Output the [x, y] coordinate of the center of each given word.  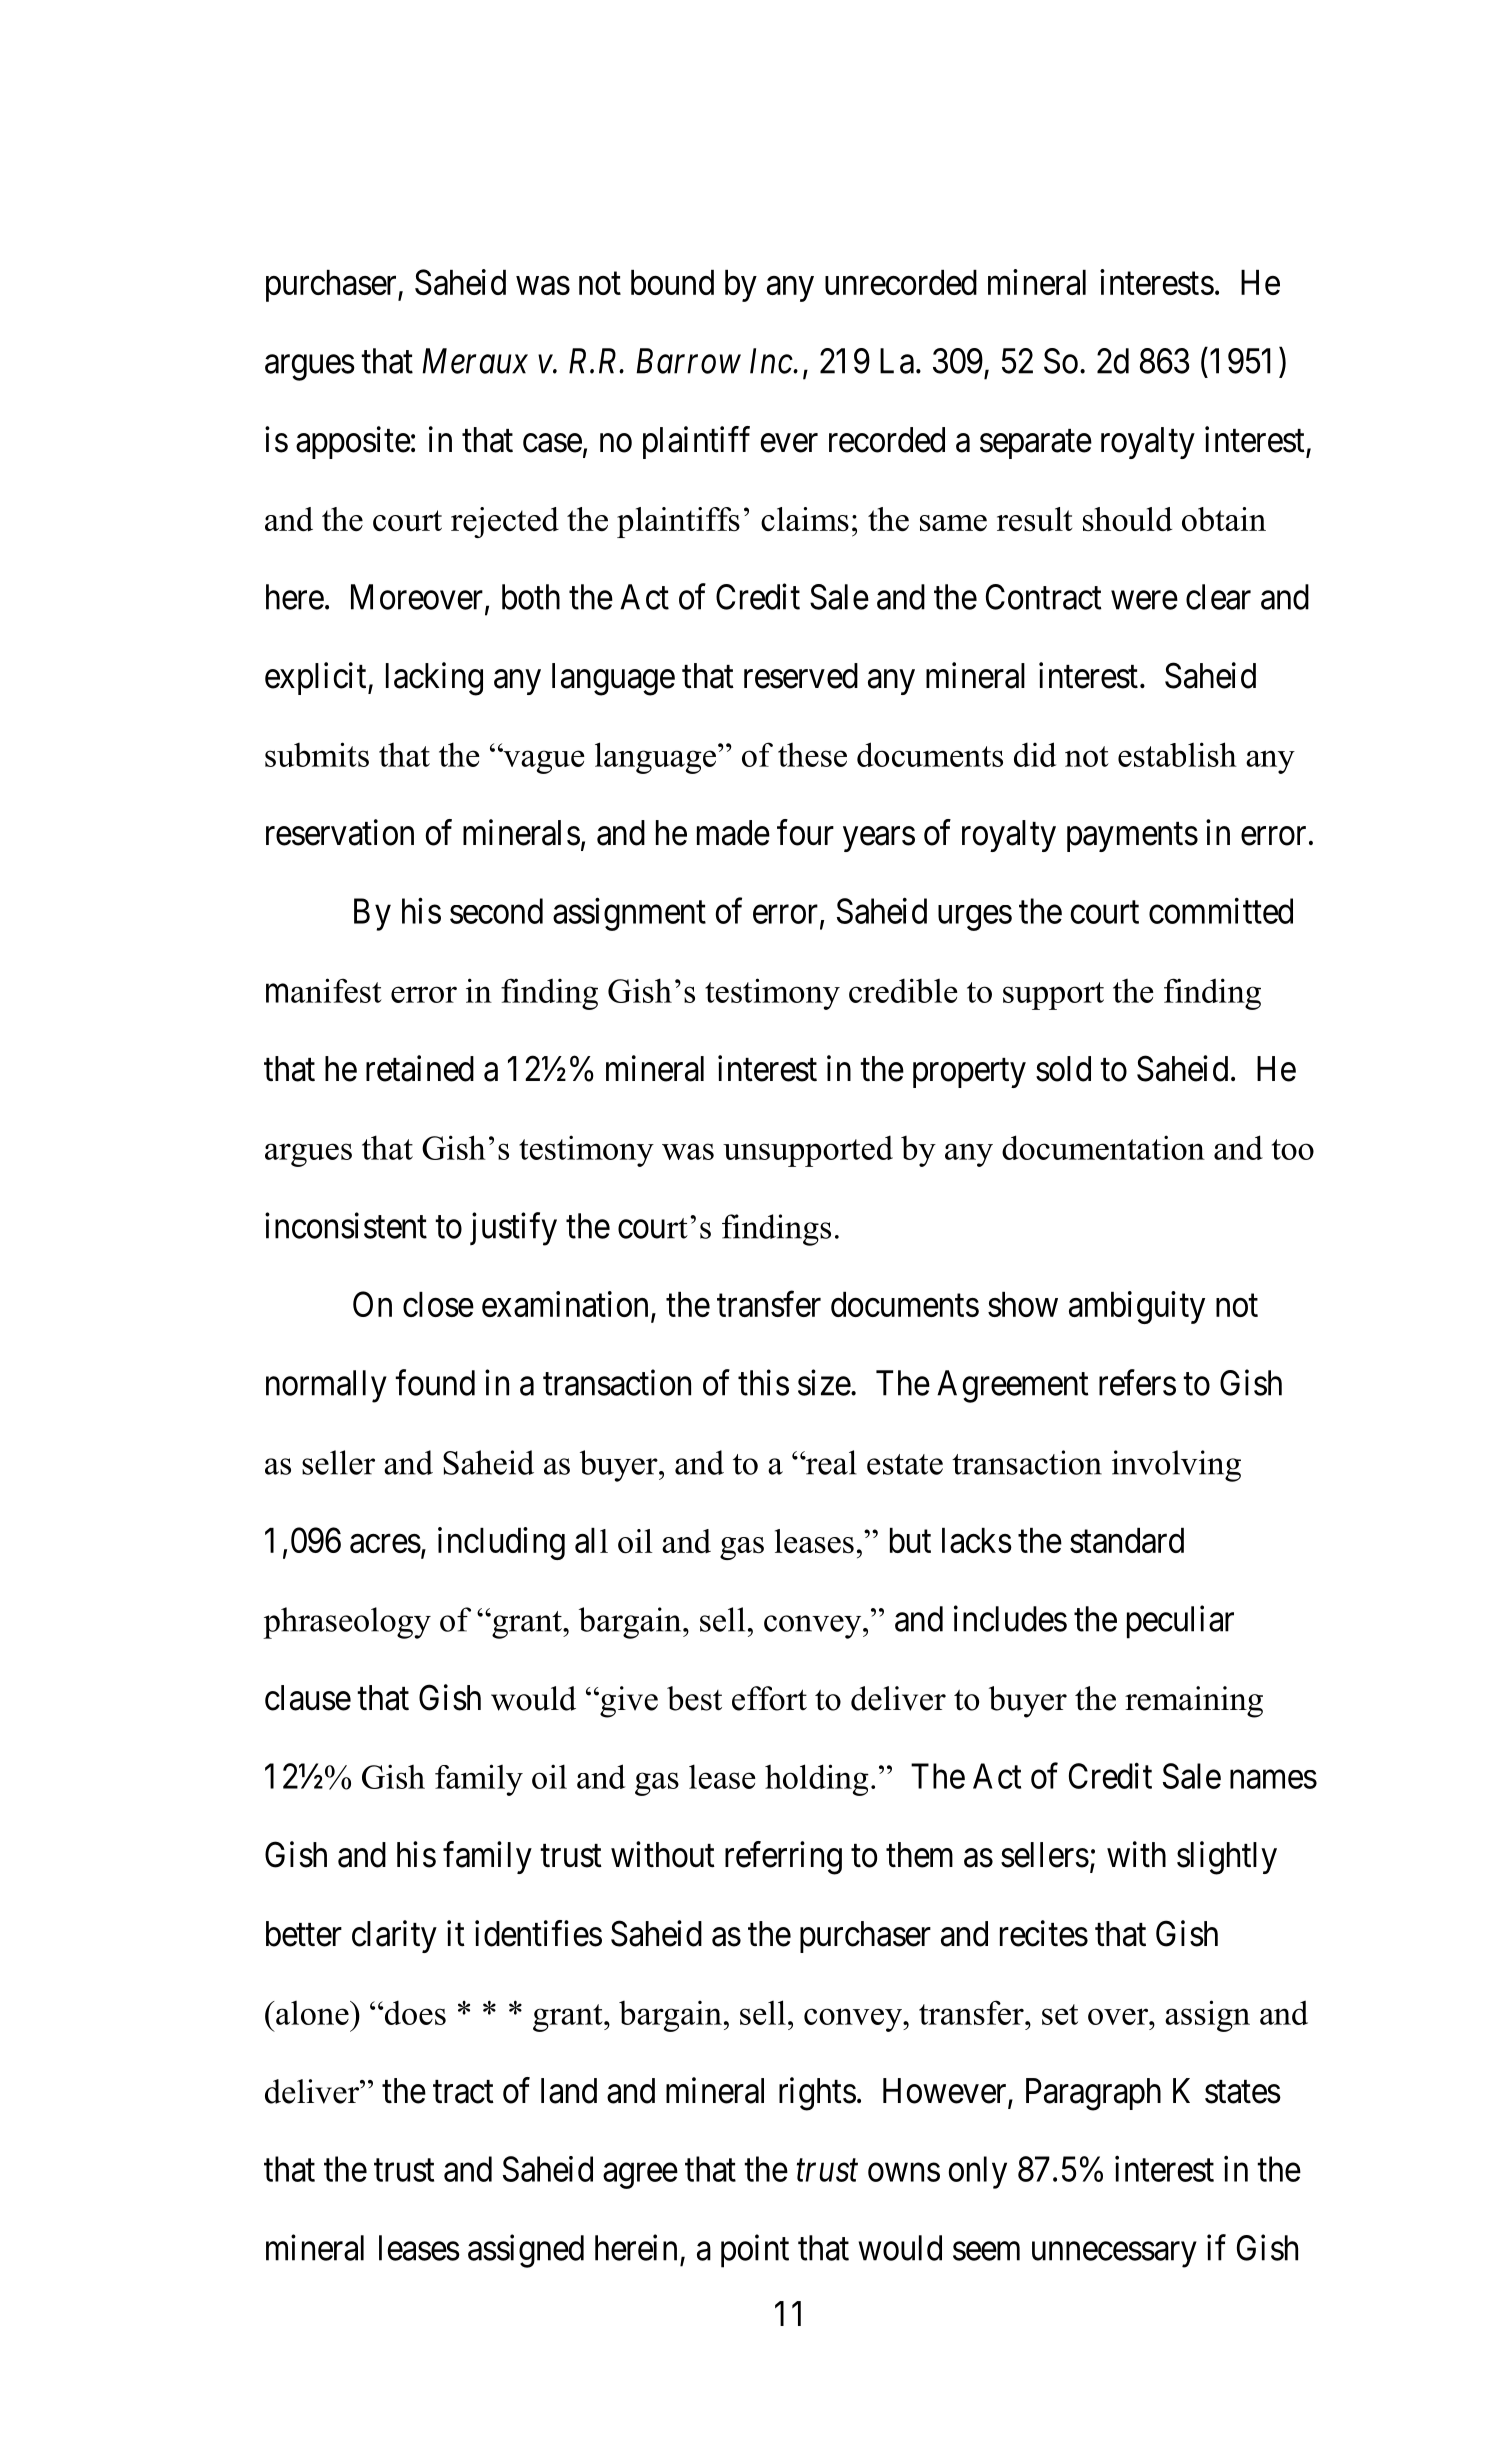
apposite [353, 442]
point [755, 2251]
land [569, 2091]
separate [1036, 444]
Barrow [688, 361]
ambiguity [1137, 1307]
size [824, 1382]
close [438, 1304]
